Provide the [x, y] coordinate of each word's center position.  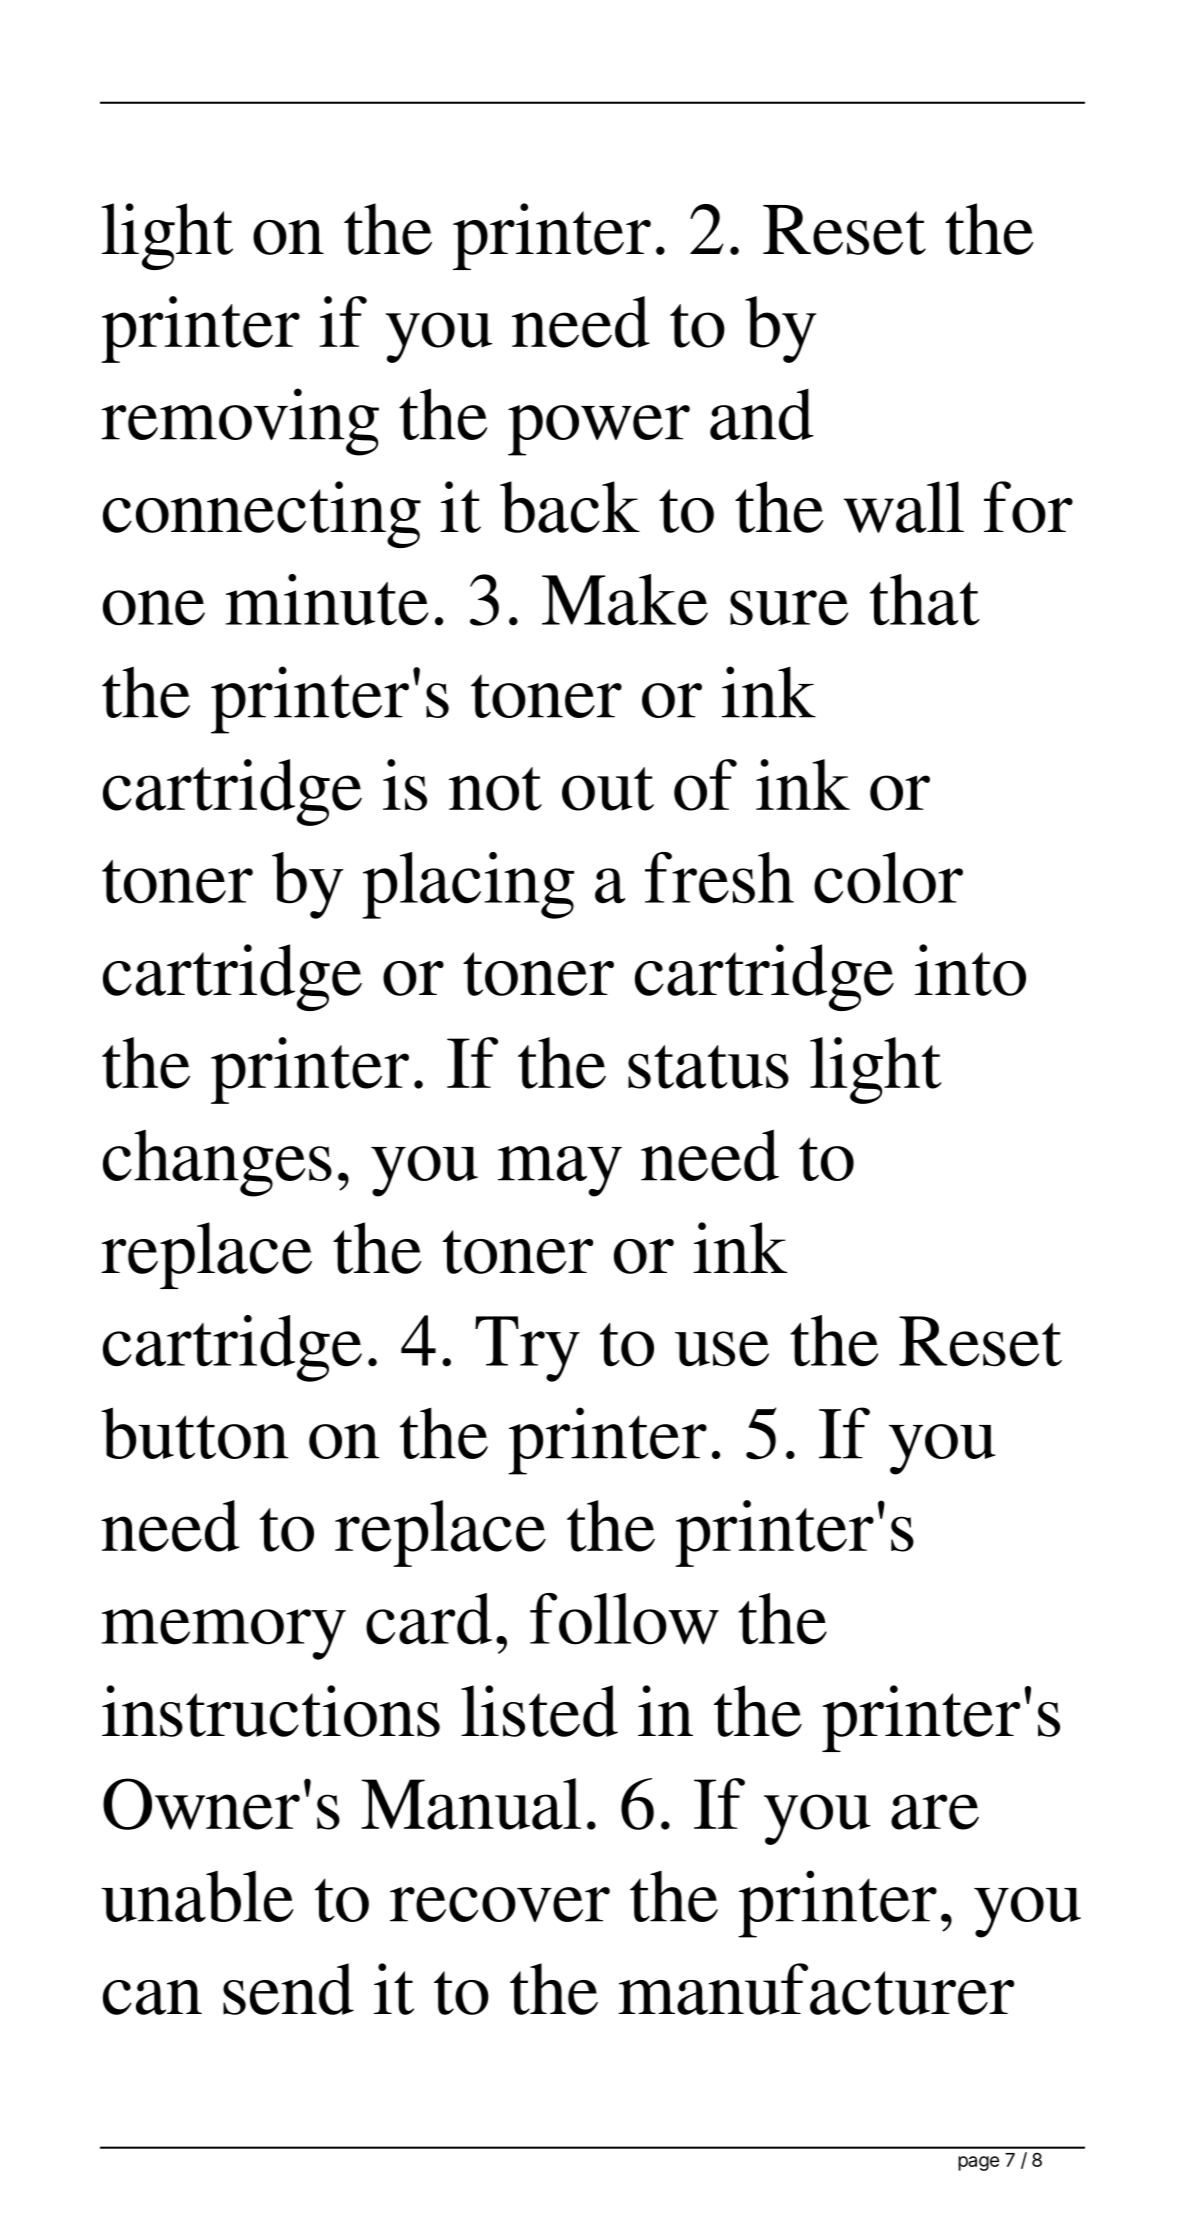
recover [500, 1904]
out [608, 789]
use [722, 1349]
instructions [271, 1711]
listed [539, 1711]
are [935, 1812]
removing [240, 422]
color [888, 878]
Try [527, 1349]
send [288, 1989]
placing [468, 885]
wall [904, 507]
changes [217, 1163]
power [599, 430]
